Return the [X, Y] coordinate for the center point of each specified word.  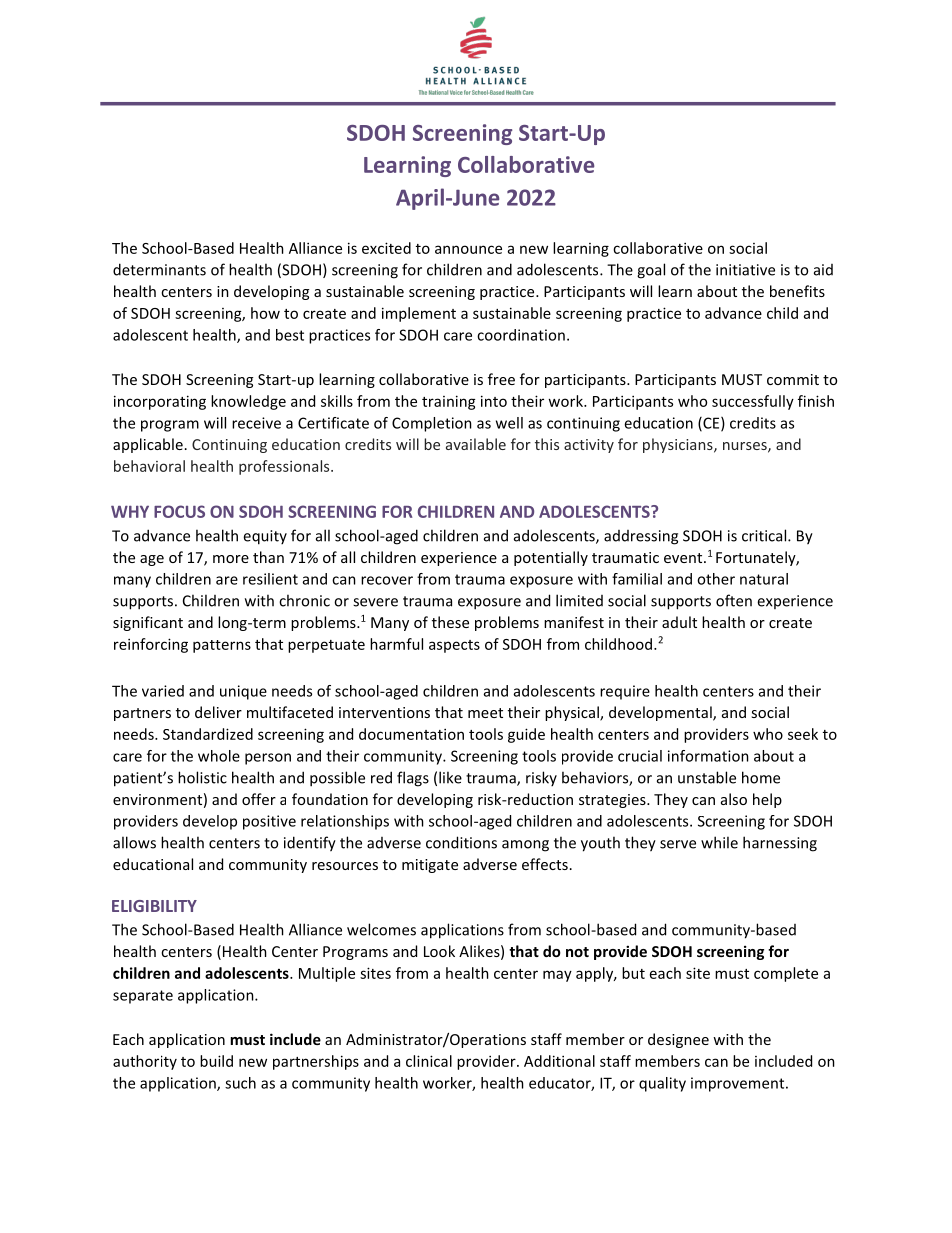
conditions [461, 842]
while [719, 842]
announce [468, 249]
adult [679, 622]
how [265, 313]
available [476, 444]
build [216, 1061]
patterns [222, 646]
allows [134, 842]
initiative [745, 270]
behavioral [149, 466]
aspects [454, 646]
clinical [429, 1061]
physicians [679, 445]
